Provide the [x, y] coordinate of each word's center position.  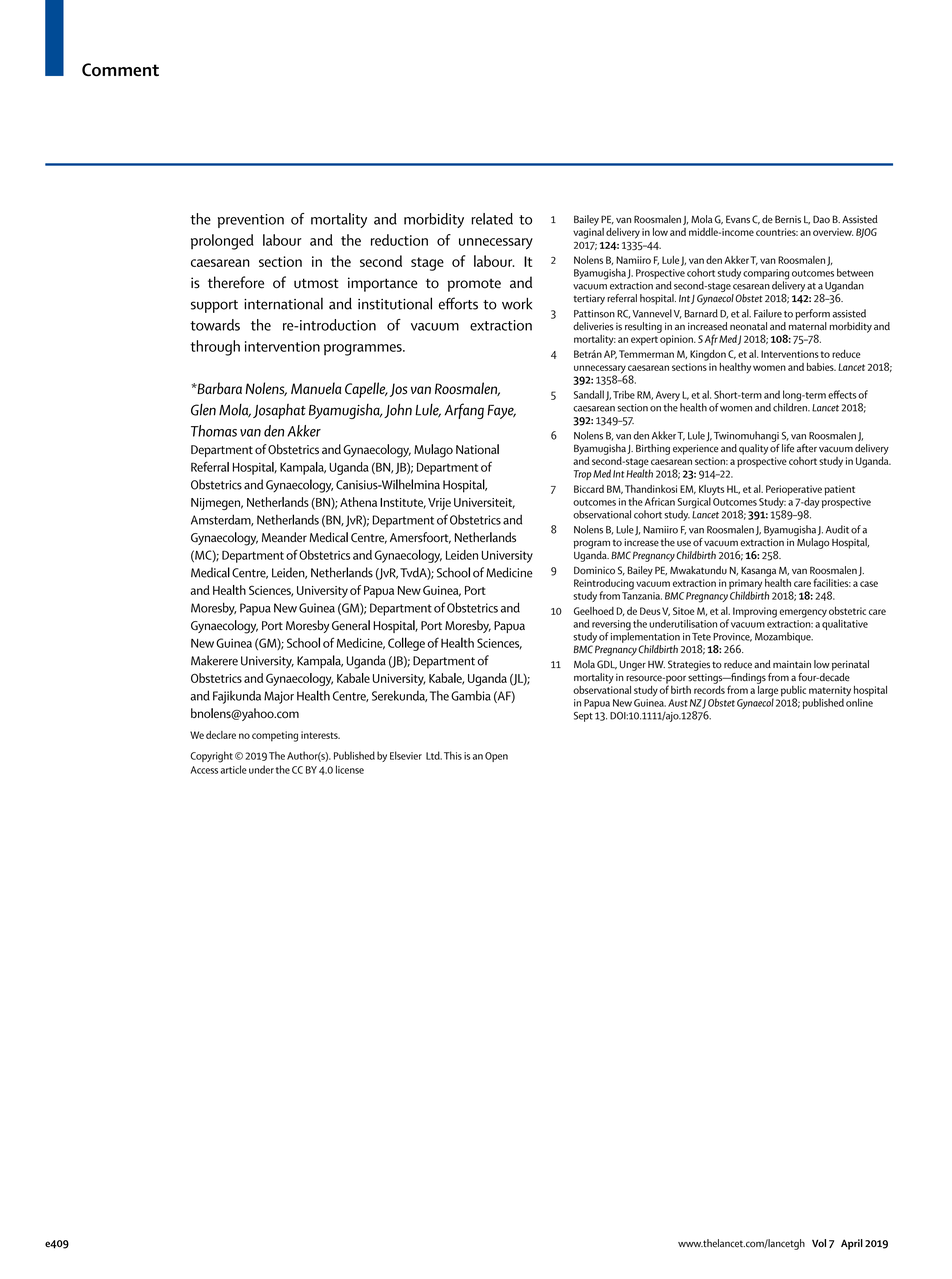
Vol [819, 1243]
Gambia [471, 695]
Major [279, 697]
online [859, 701]
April [852, 1244]
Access [204, 770]
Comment [120, 70]
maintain [792, 664]
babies [821, 367]
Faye [501, 412]
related [492, 219]
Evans [738, 219]
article [233, 769]
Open [496, 757]
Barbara [218, 388]
